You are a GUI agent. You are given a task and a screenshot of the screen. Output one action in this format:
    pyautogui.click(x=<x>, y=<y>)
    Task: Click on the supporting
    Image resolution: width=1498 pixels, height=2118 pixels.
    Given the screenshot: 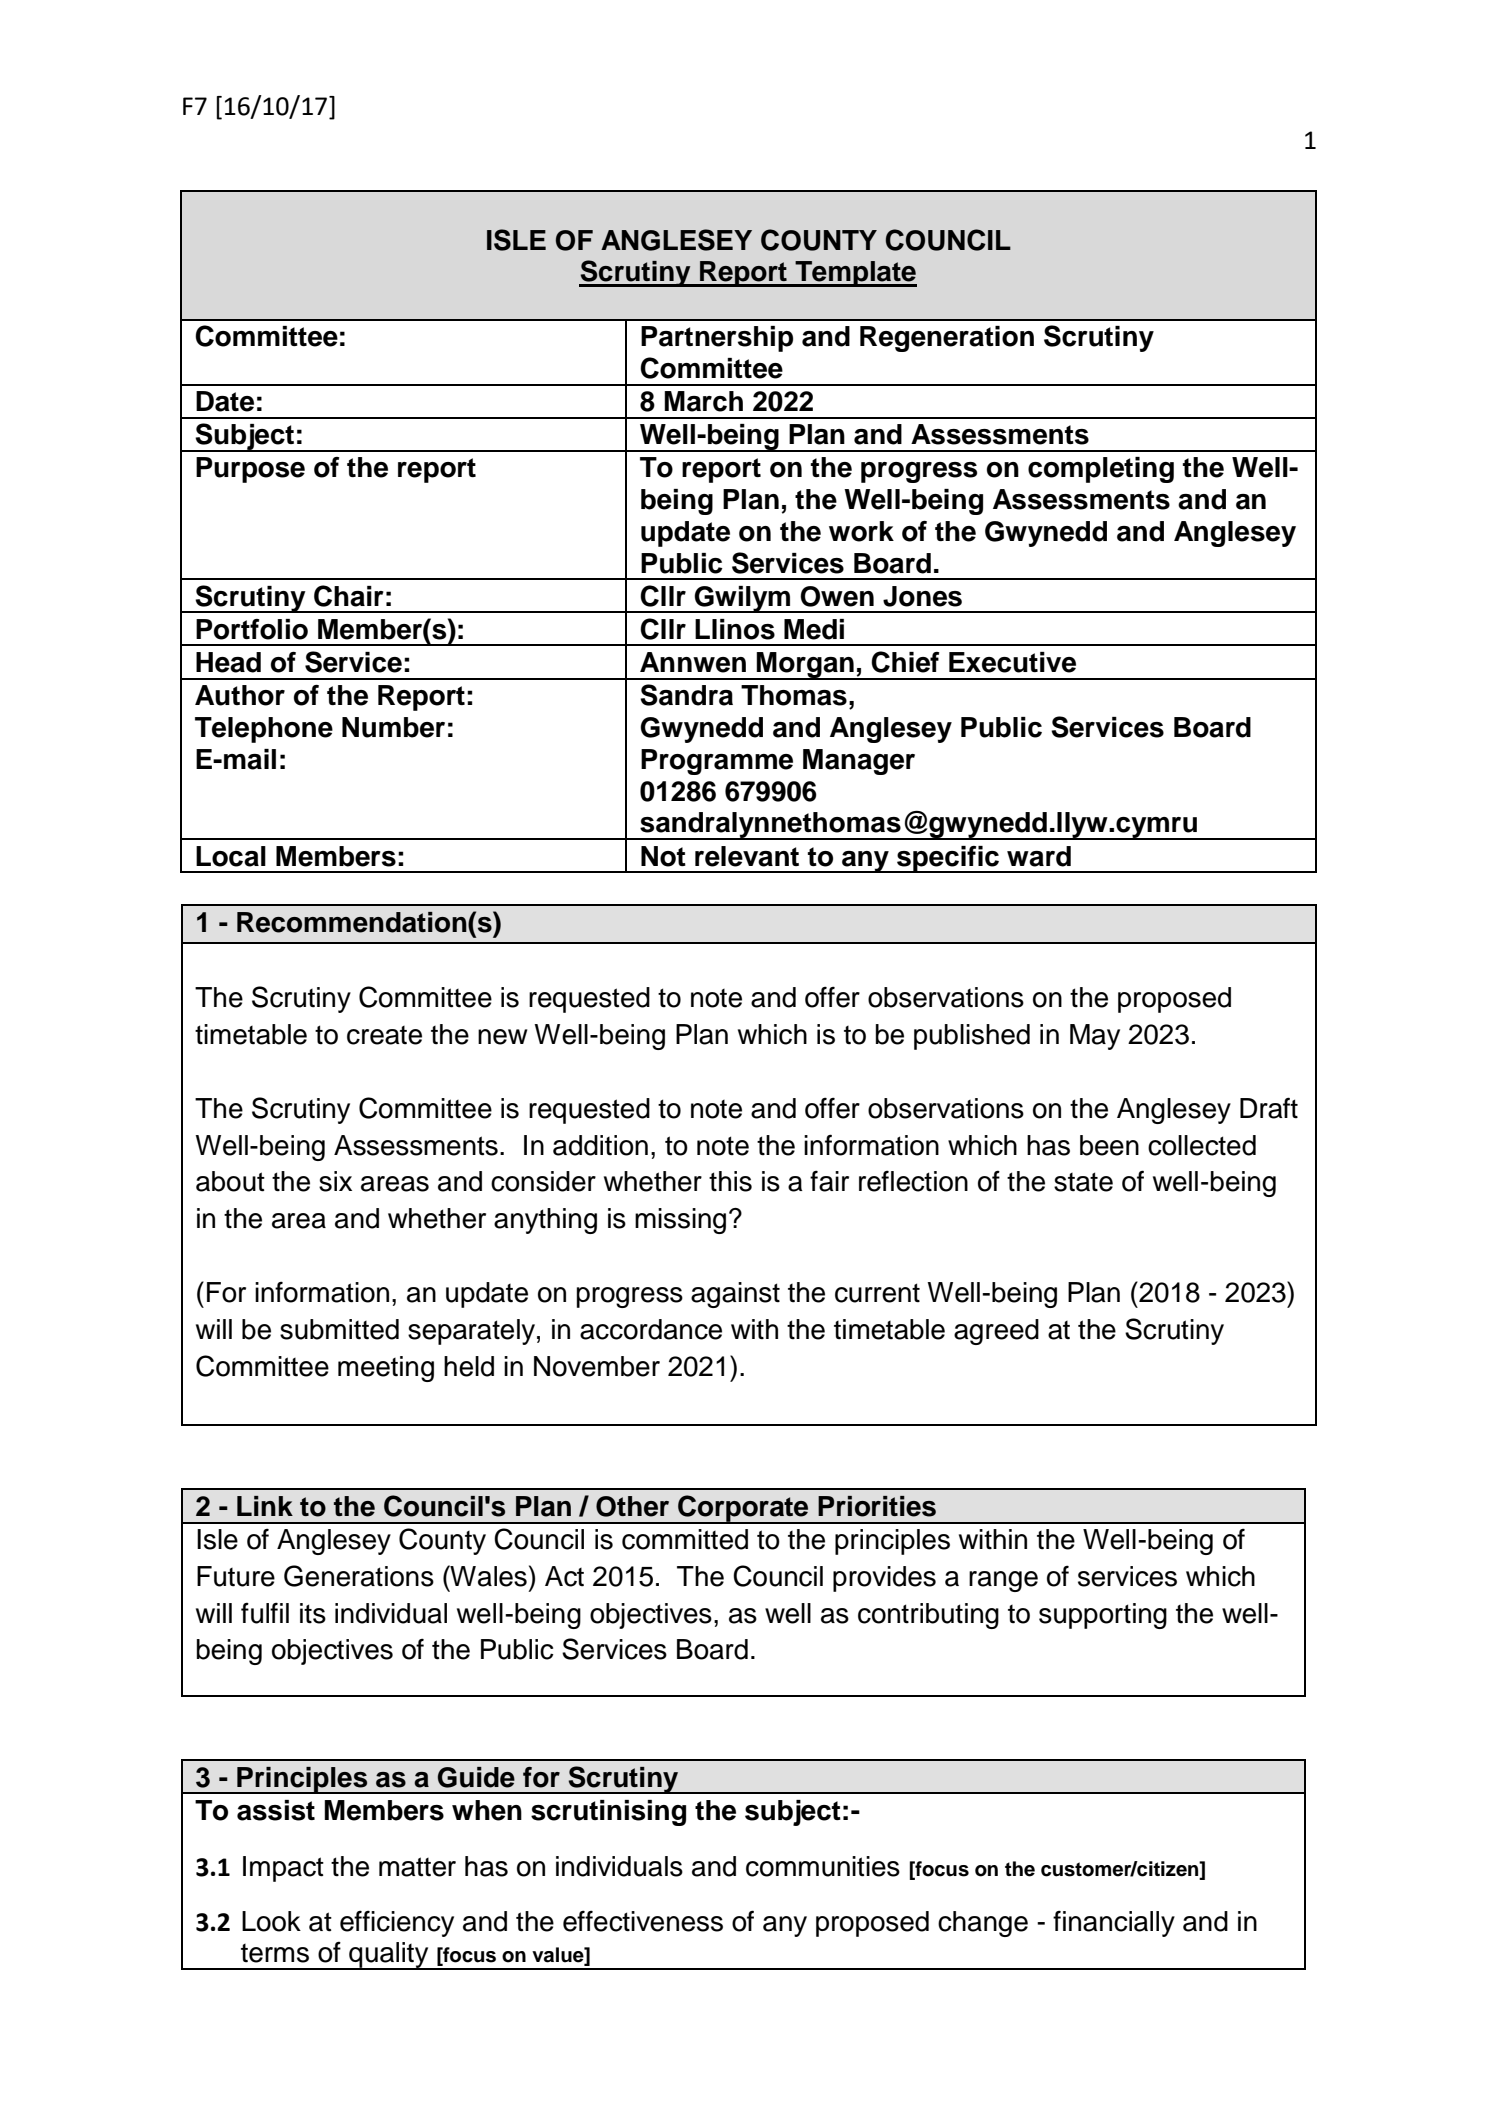 What is the action you would take?
    pyautogui.click(x=1103, y=1616)
